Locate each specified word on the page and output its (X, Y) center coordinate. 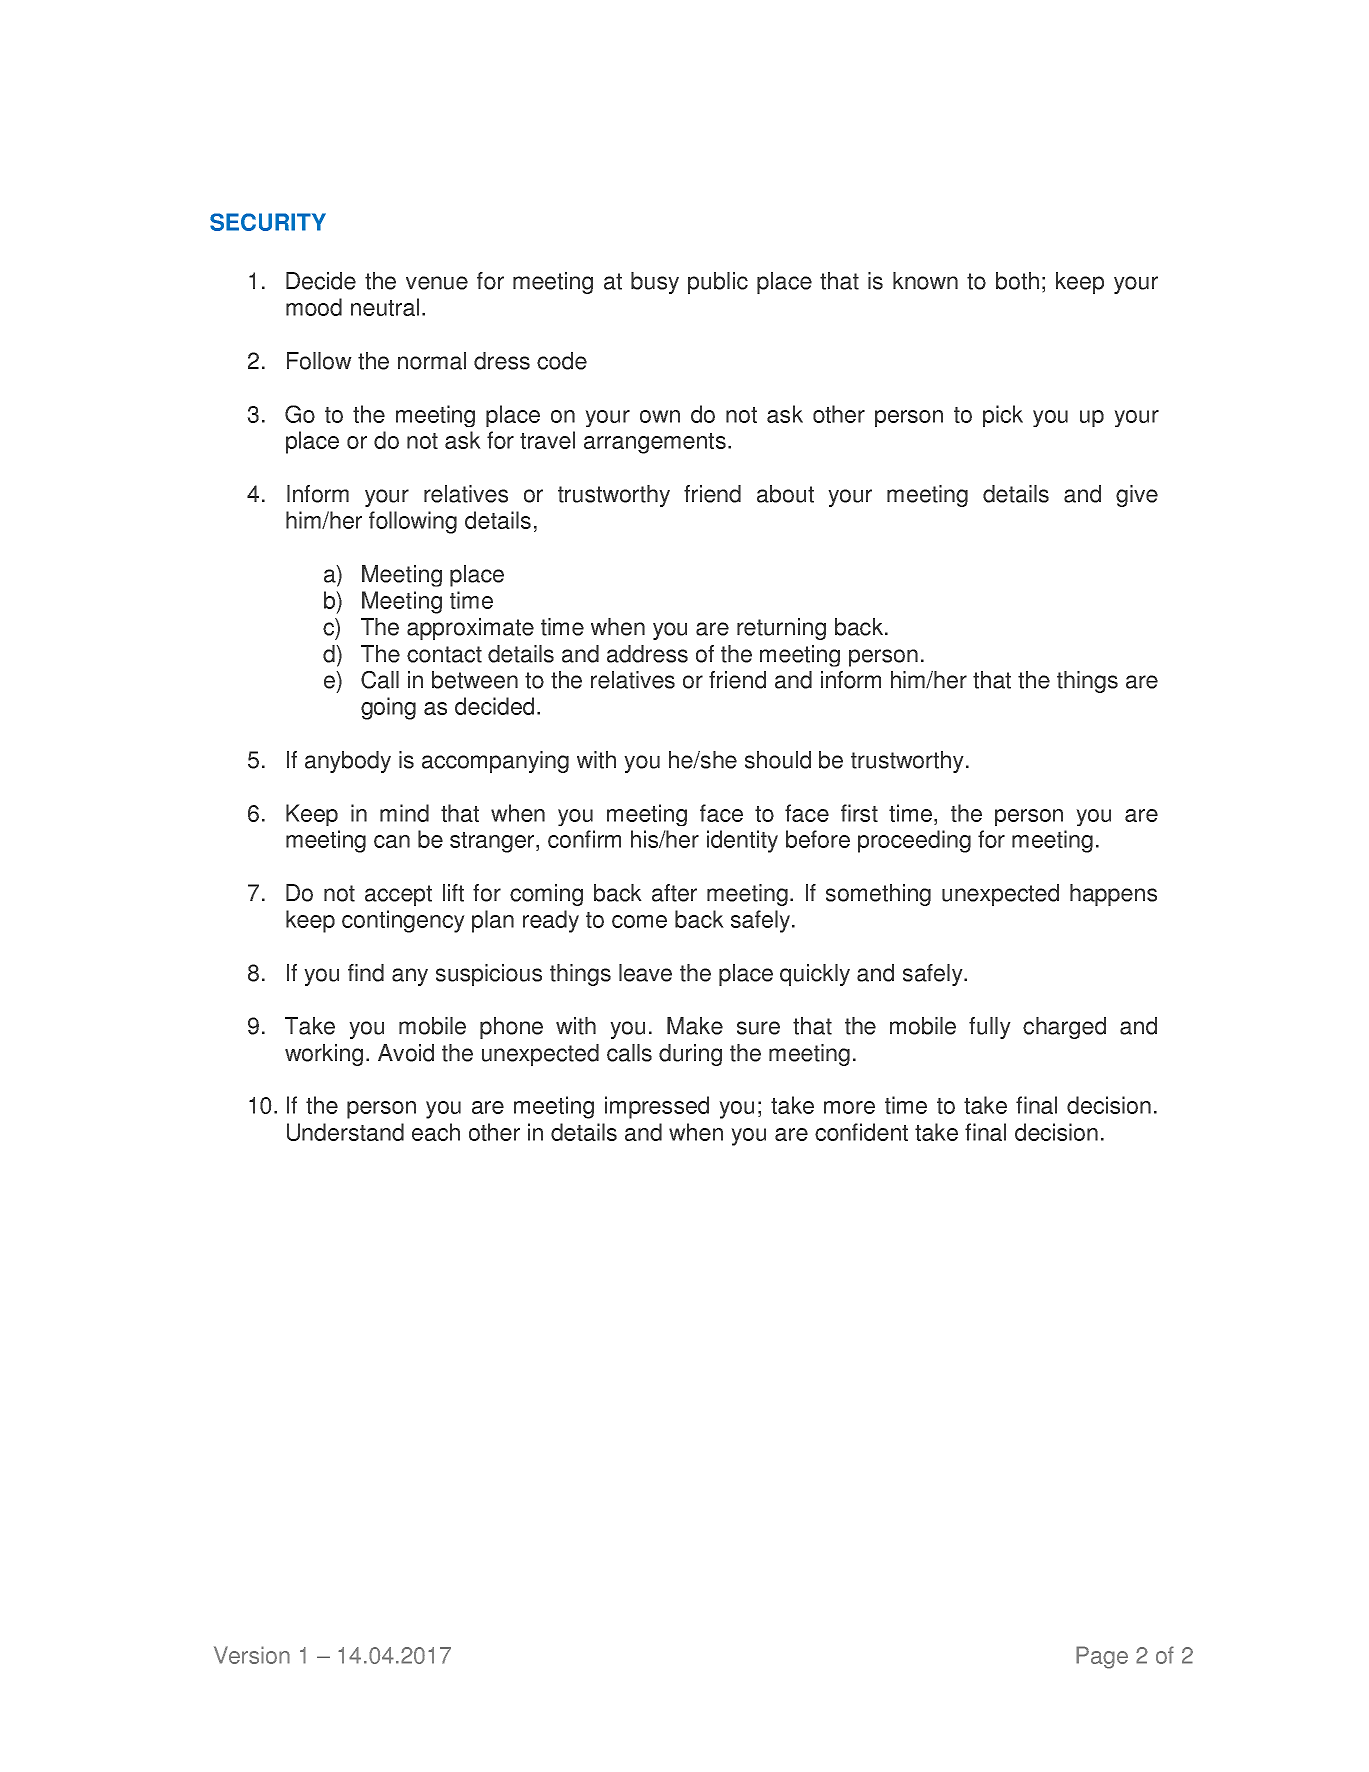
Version (252, 1655)
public (718, 283)
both (1017, 281)
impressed (657, 1107)
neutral (385, 307)
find (366, 973)
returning (781, 629)
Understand (345, 1132)
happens (1113, 895)
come (639, 921)
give (1137, 496)
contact (444, 654)
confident (861, 1132)
